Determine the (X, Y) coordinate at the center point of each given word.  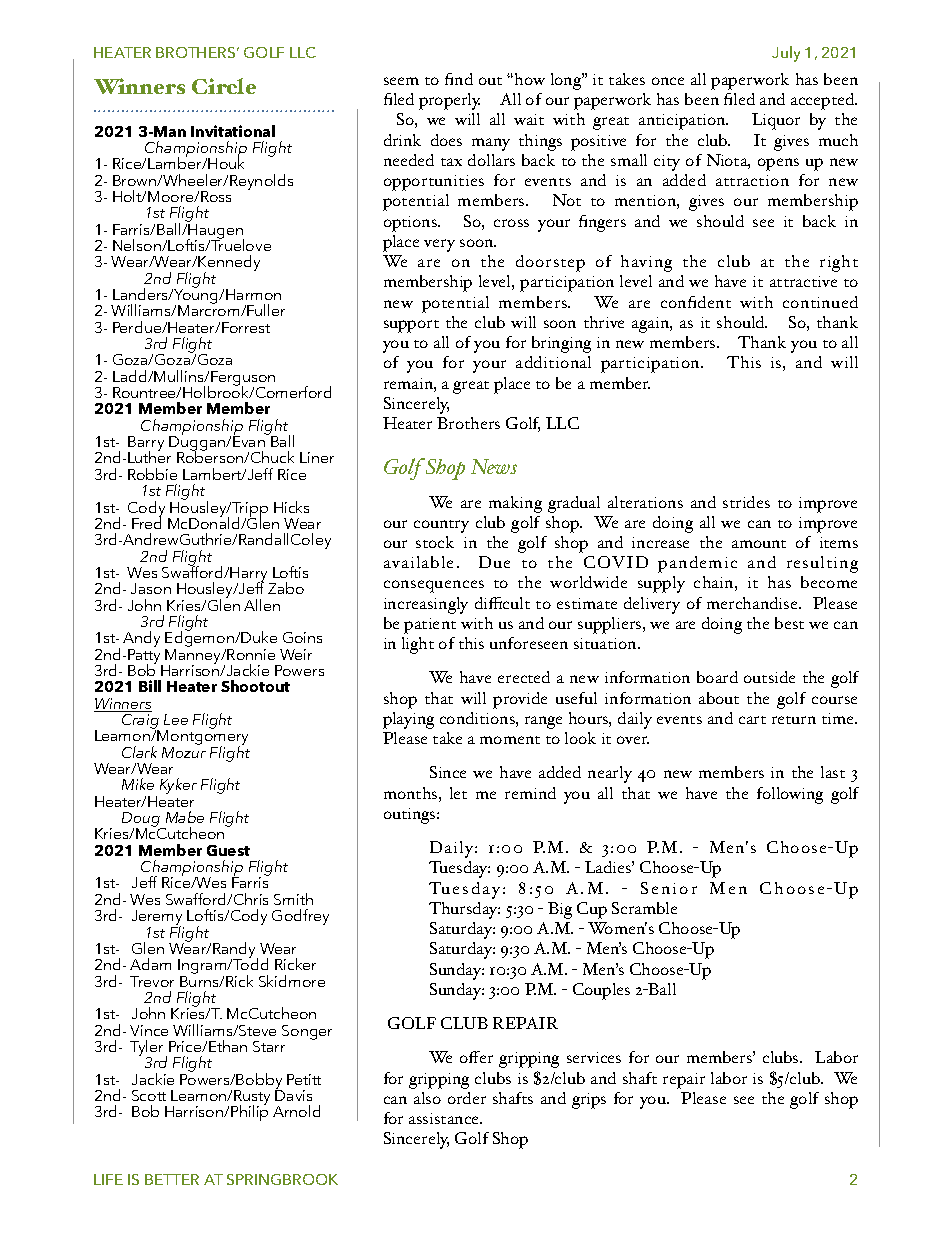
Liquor (776, 121)
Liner (317, 457)
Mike (138, 784)
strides (746, 502)
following (790, 795)
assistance (445, 1118)
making (515, 504)
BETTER (172, 1179)
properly (449, 101)
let (458, 793)
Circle (224, 86)
